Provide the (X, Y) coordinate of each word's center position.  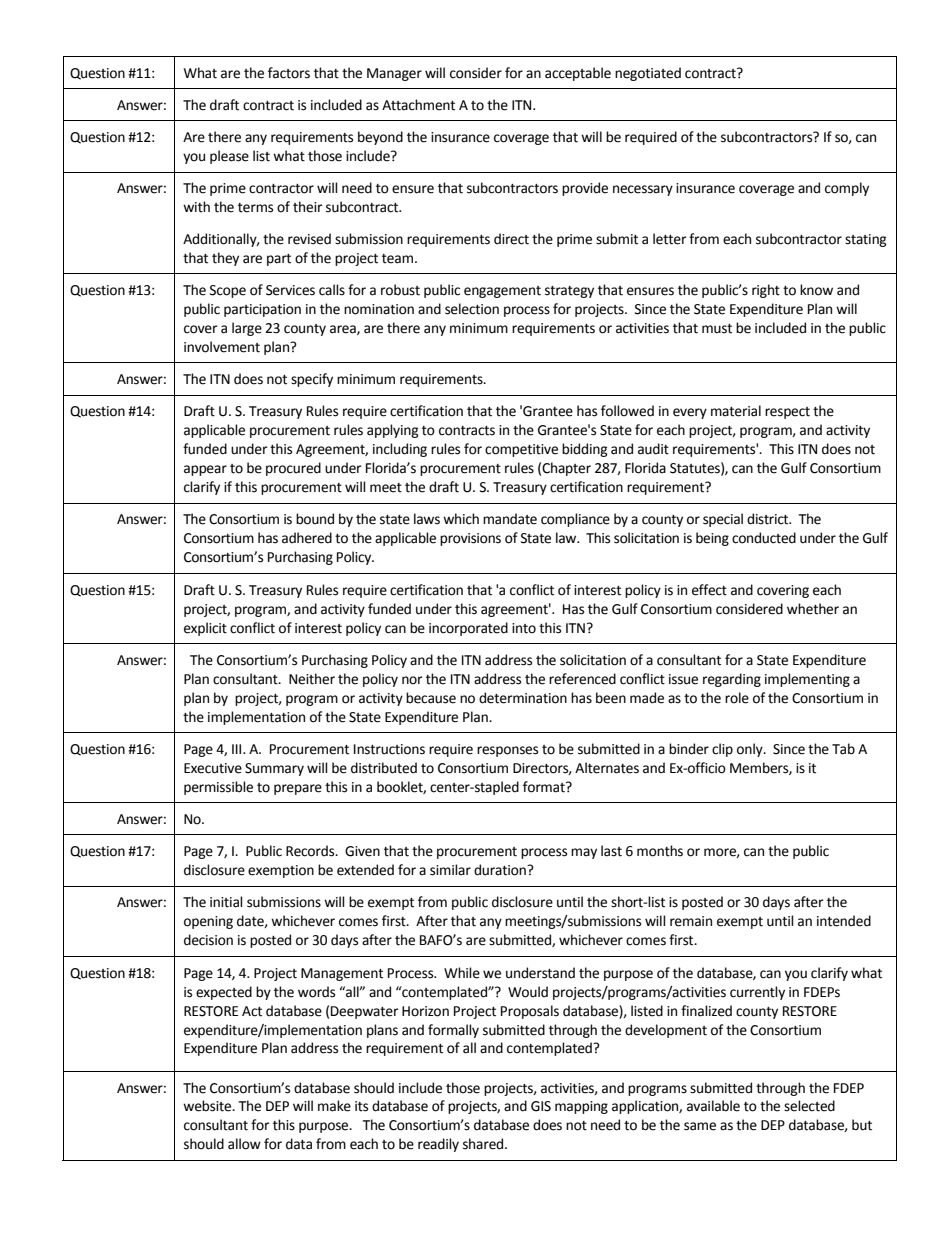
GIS (541, 1106)
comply (847, 189)
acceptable (578, 74)
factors (289, 73)
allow (244, 1144)
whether (813, 609)
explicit (205, 629)
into (524, 628)
